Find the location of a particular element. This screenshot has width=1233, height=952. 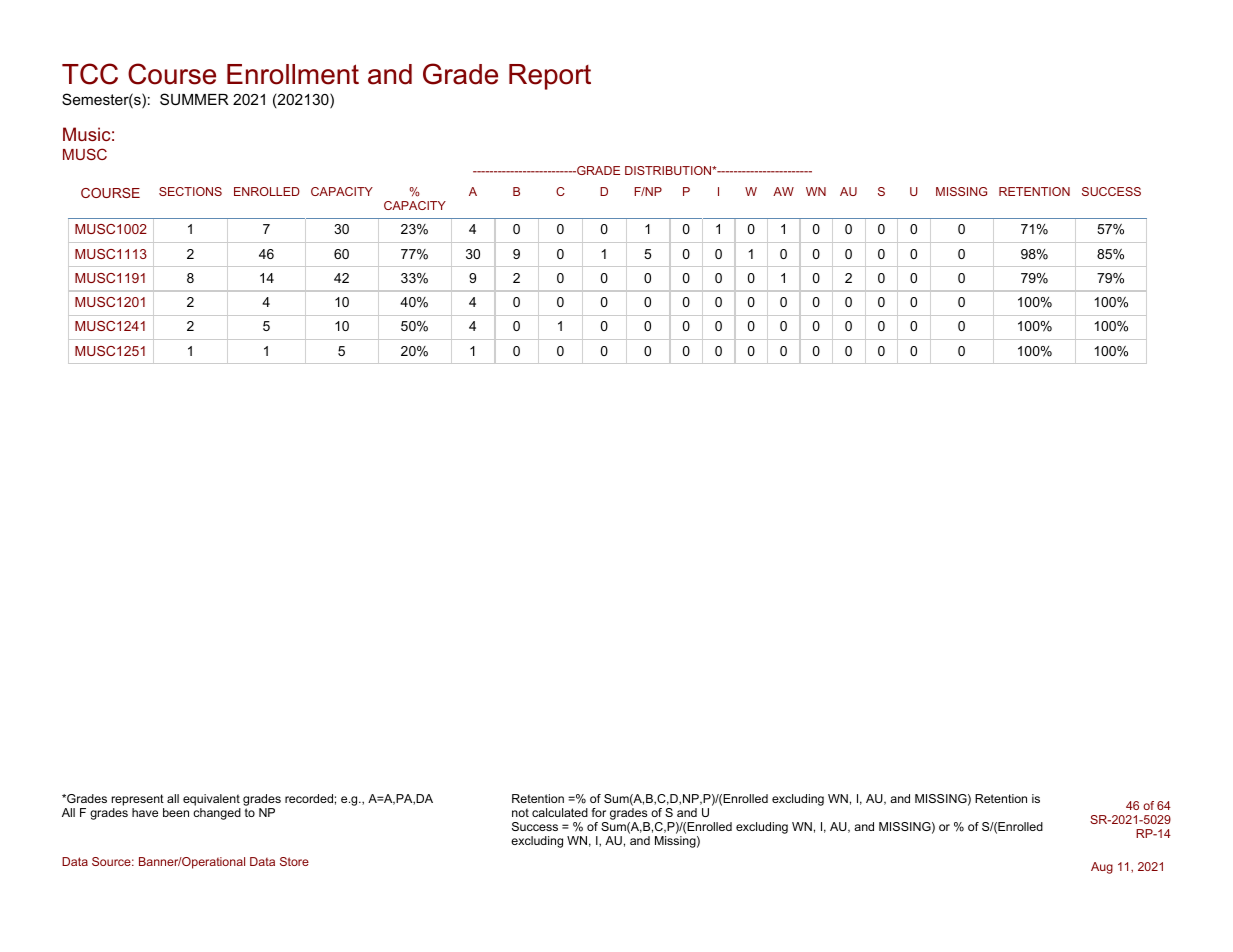

represent is located at coordinates (138, 800).
